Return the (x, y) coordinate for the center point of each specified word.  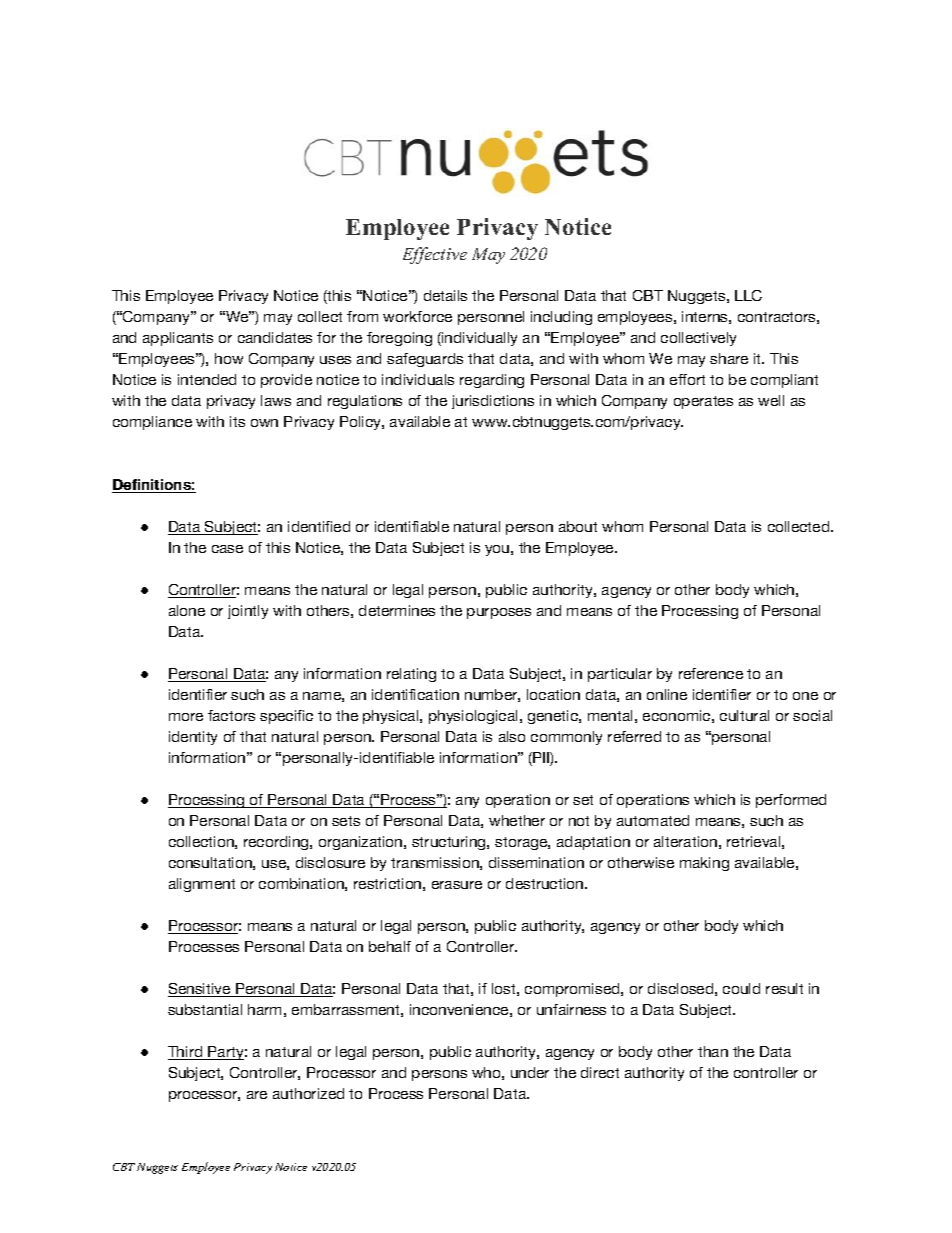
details (445, 295)
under (530, 1072)
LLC (748, 295)
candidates (275, 337)
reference (711, 673)
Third (186, 1053)
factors (231, 715)
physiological (473, 717)
